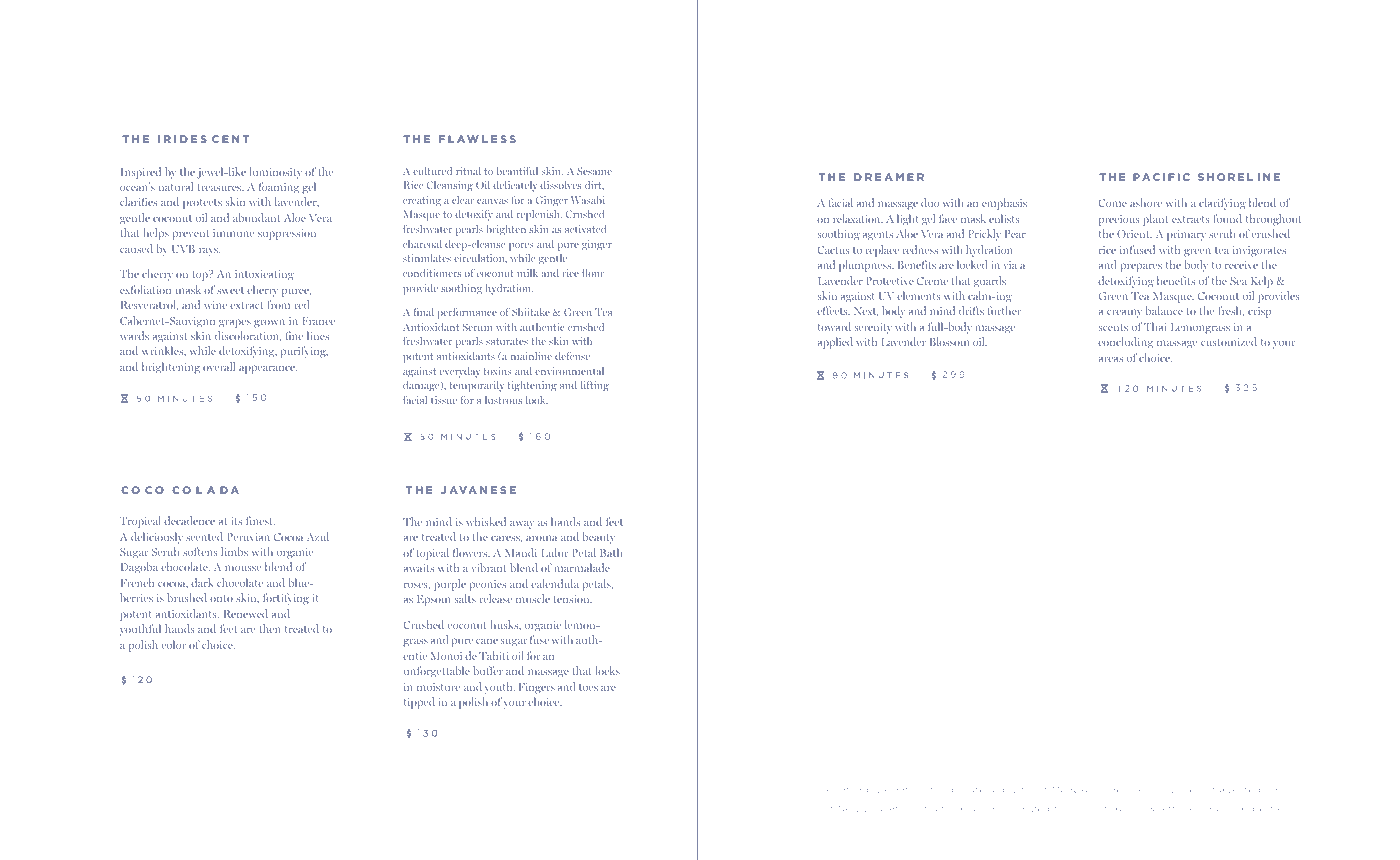 The image size is (1400, 860). I want to click on Zealand, so click(884, 808).
